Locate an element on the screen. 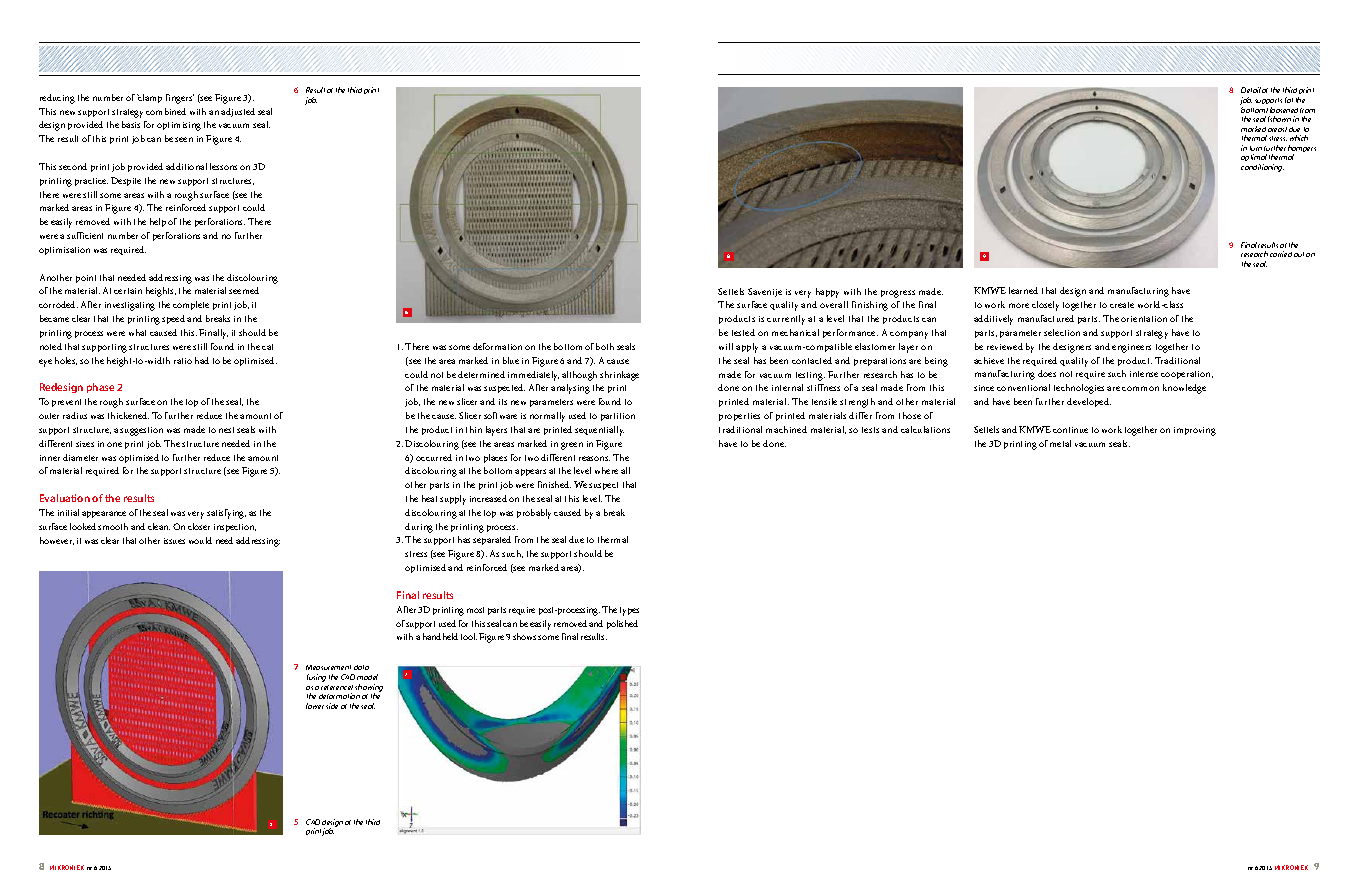 Image resolution: width=1359 pixels, height=896 pixels. metal is located at coordinates (1060, 443).
